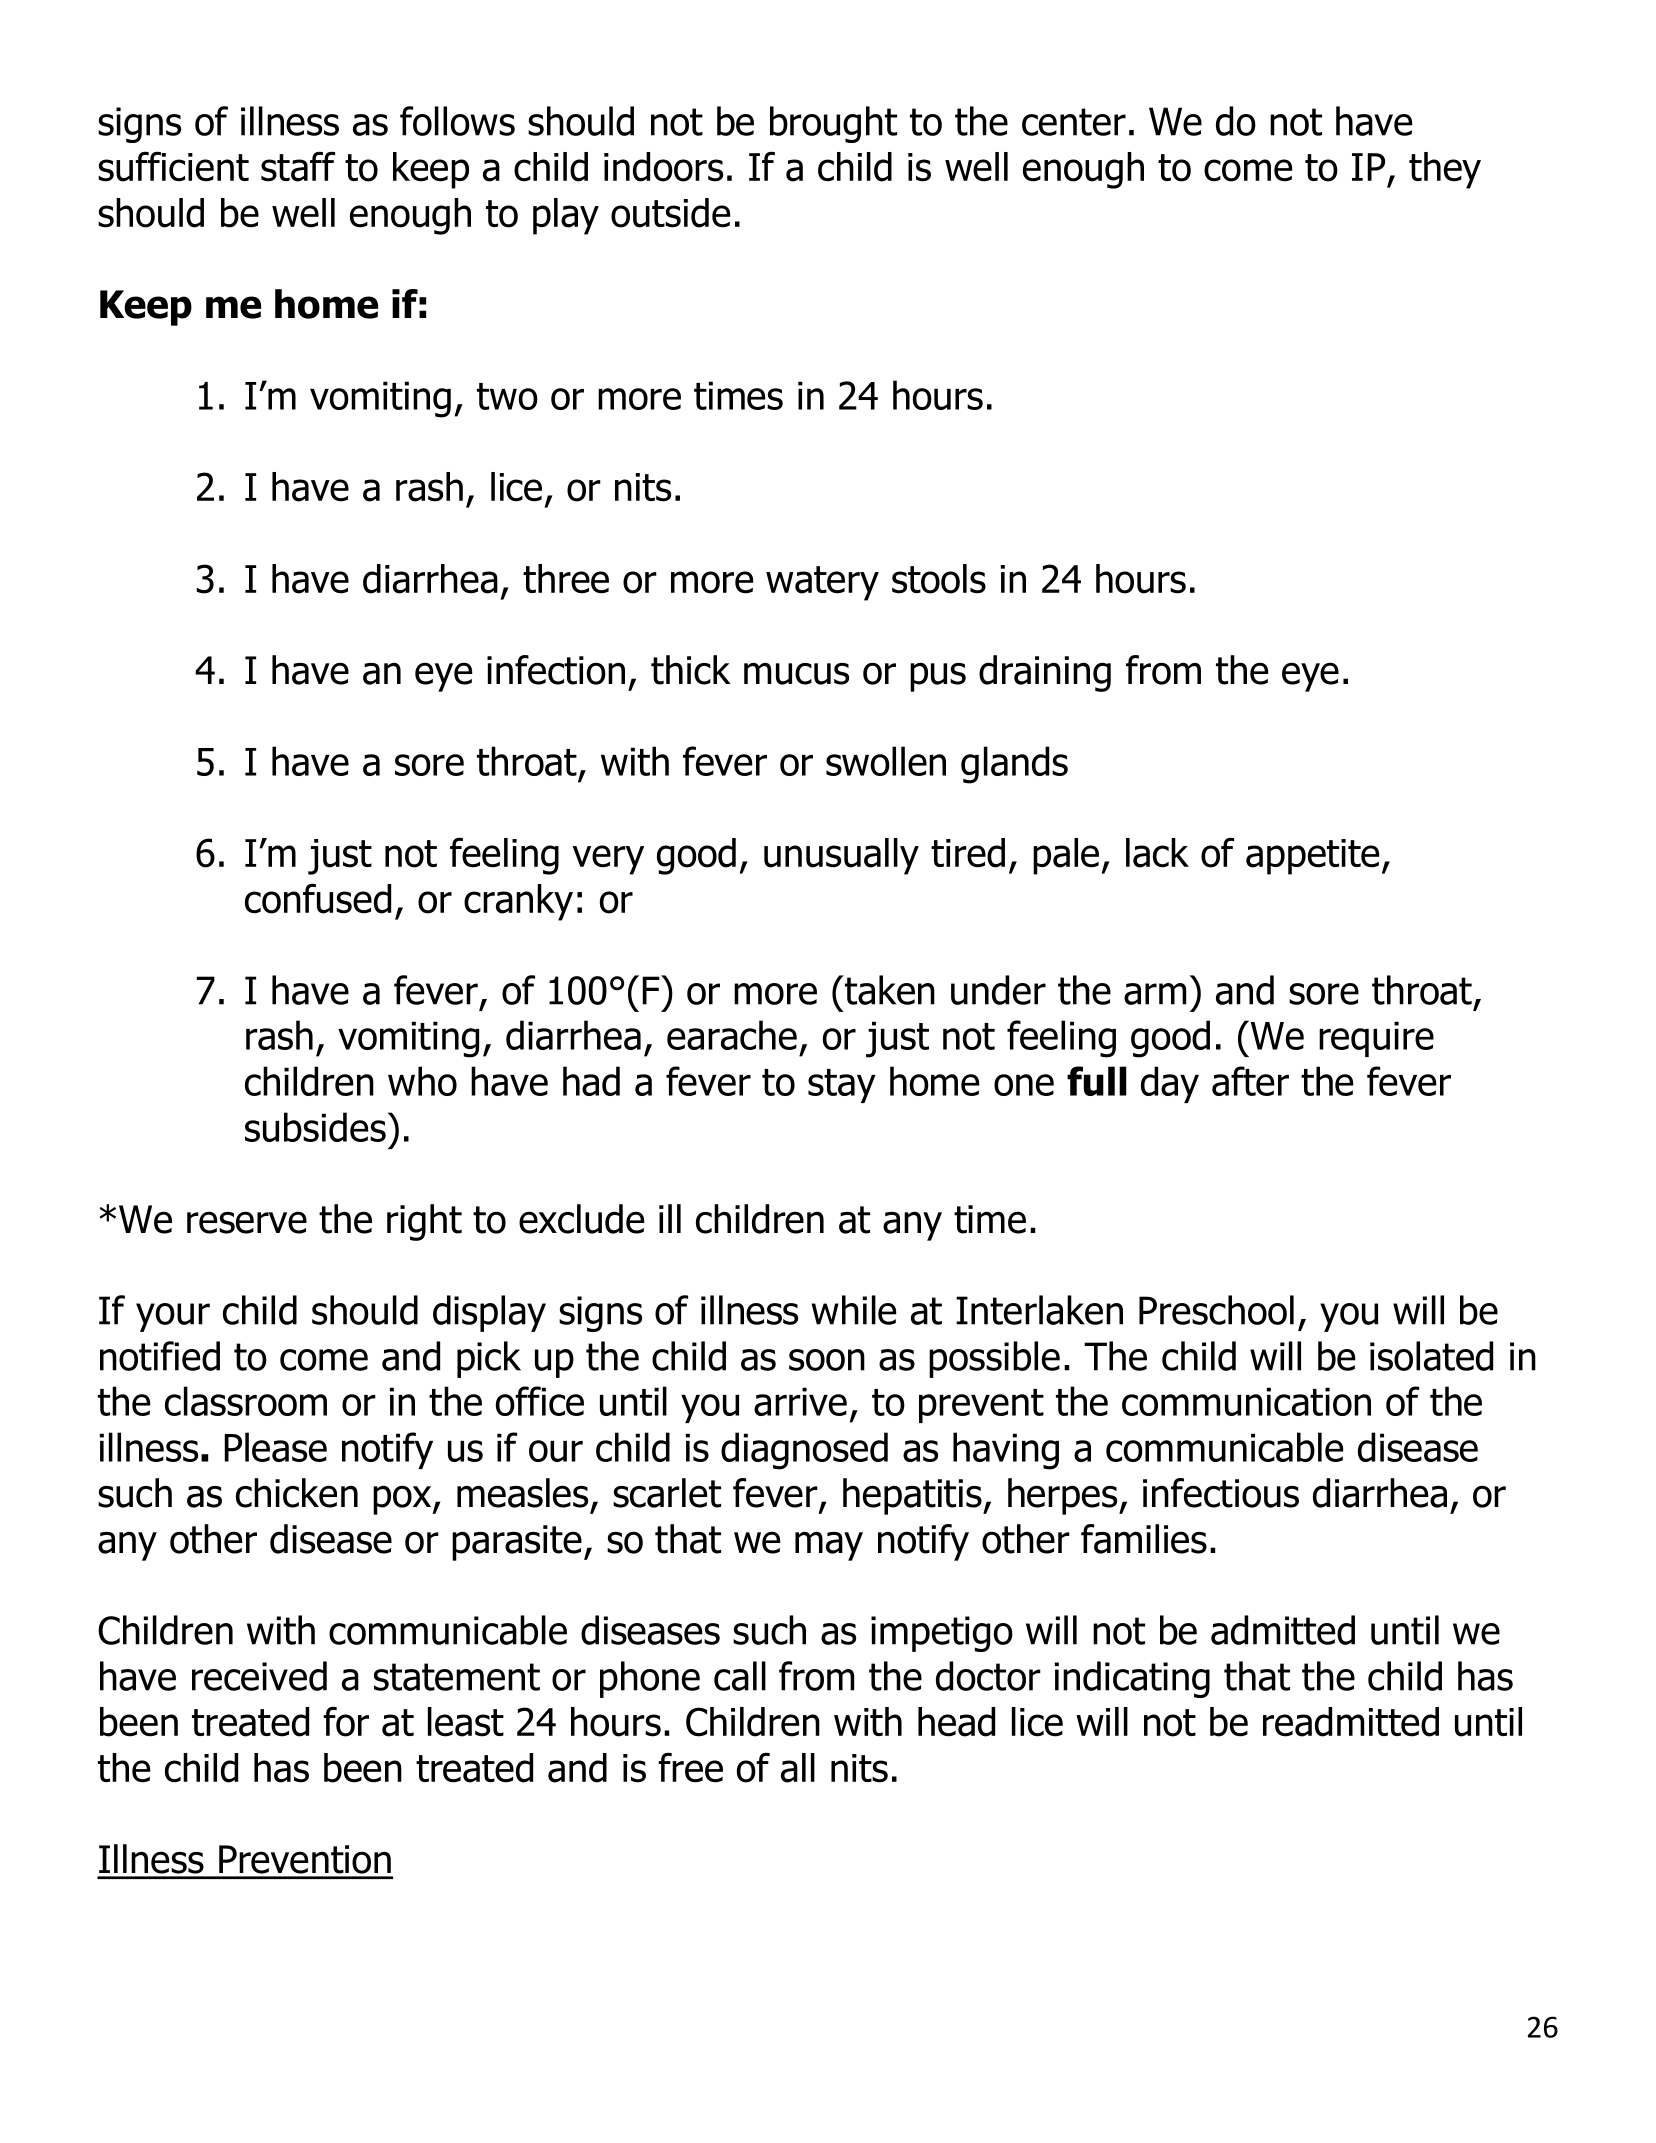 This screenshot has width=1656, height=2143. Describe the element at coordinates (853, 1310) in the screenshot. I see `while` at that location.
